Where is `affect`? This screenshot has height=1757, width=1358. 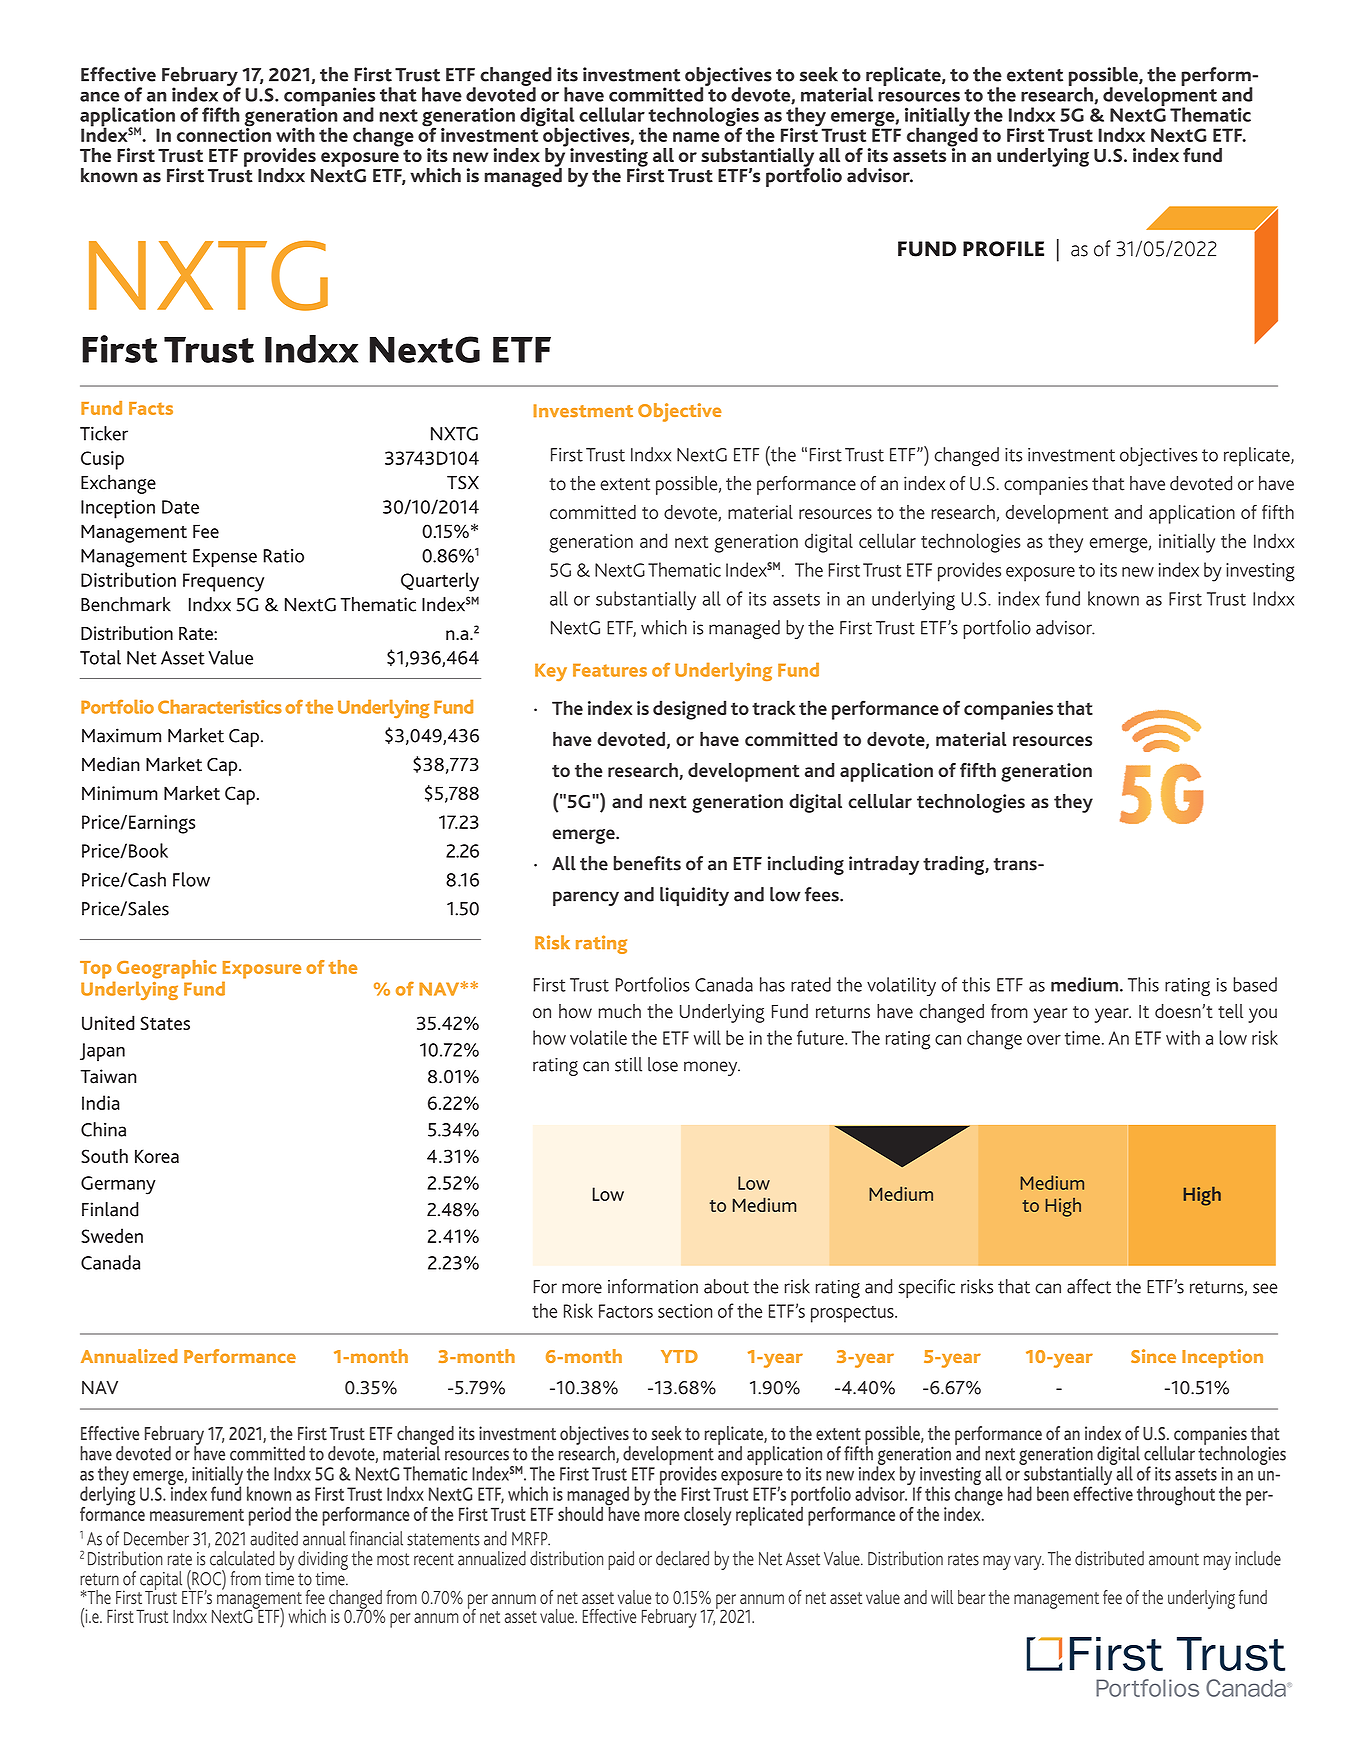
affect is located at coordinates (1089, 1286).
